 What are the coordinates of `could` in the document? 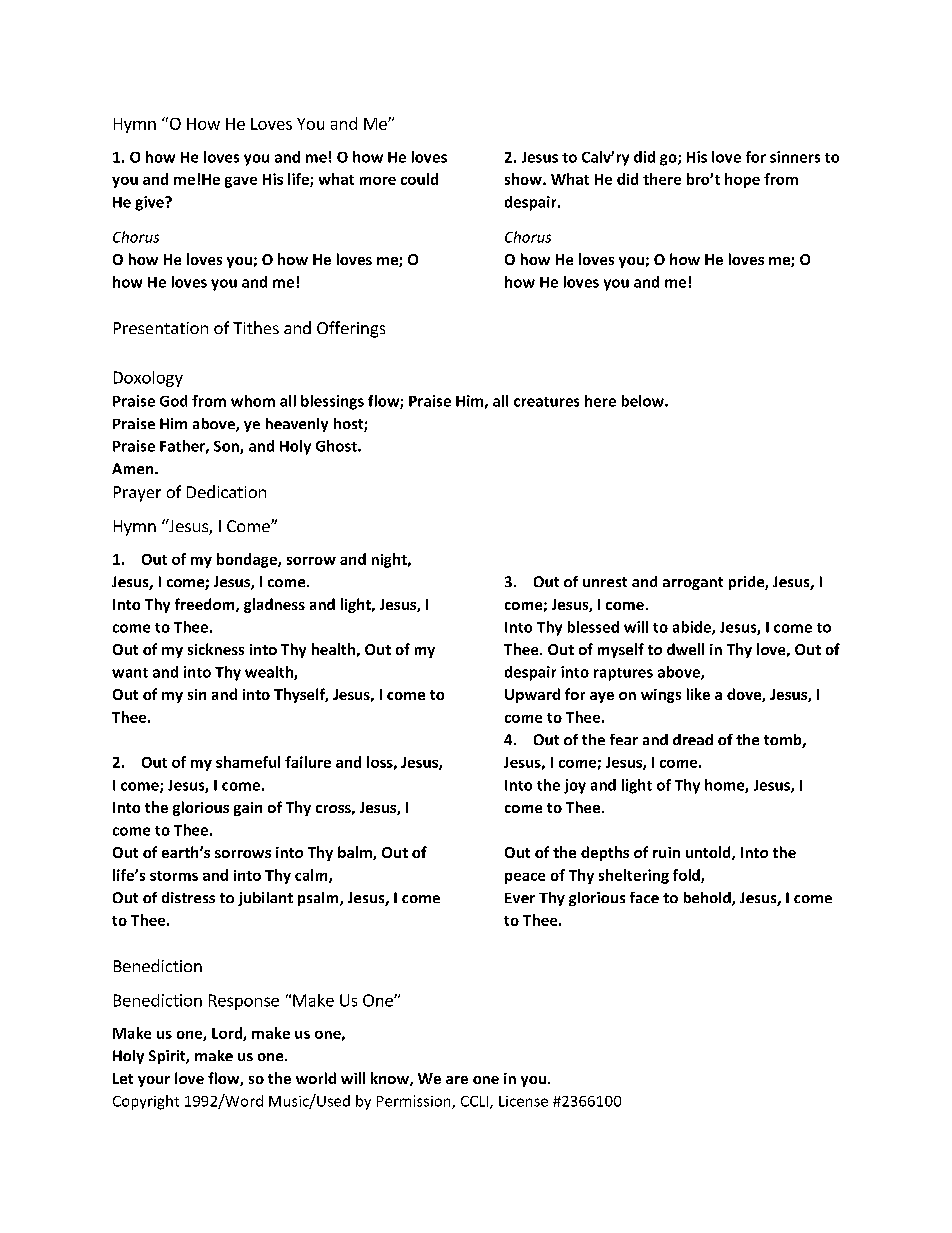 It's located at (419, 179).
